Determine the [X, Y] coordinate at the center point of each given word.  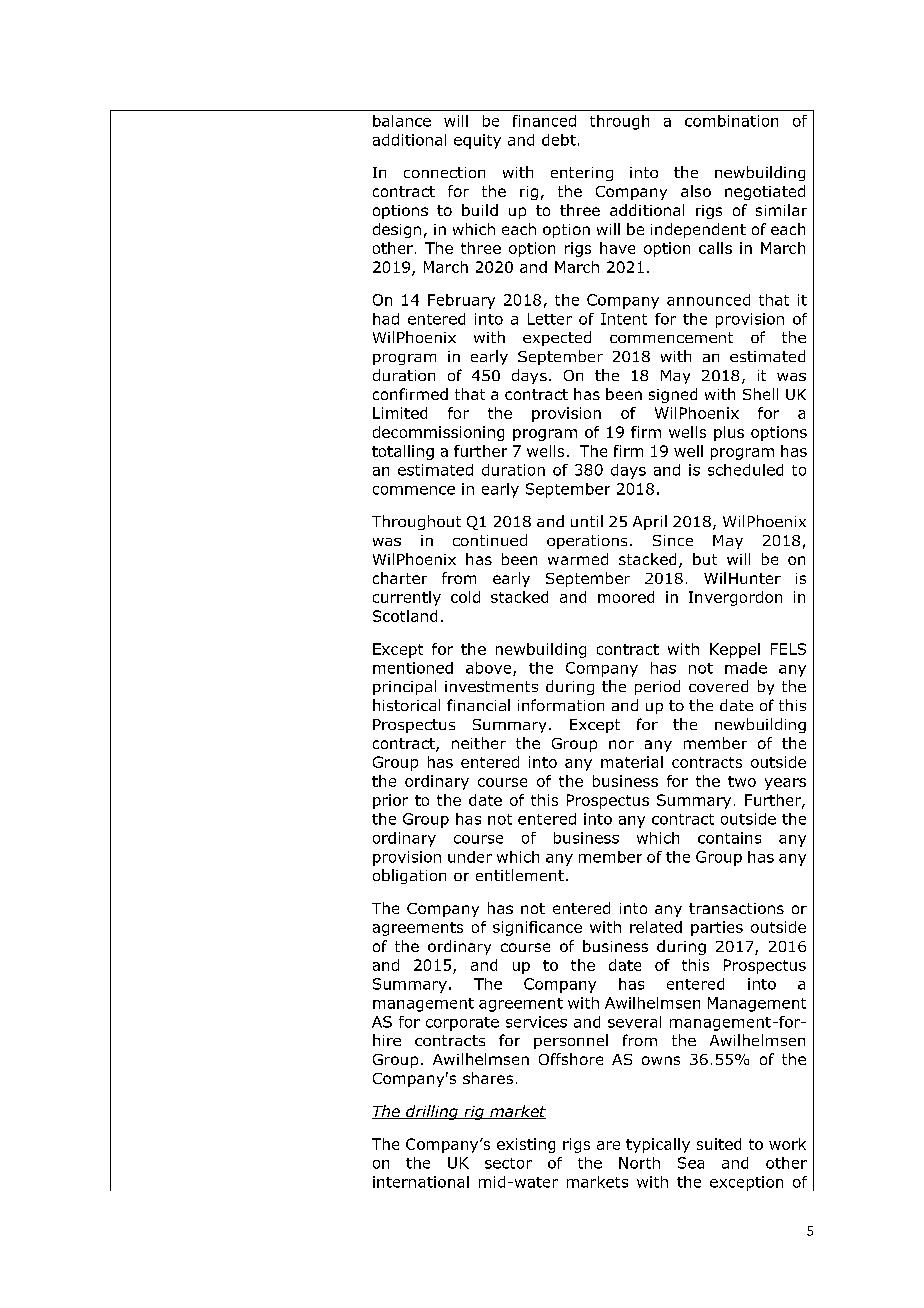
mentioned [413, 668]
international [421, 1182]
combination [731, 121]
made [746, 668]
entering [582, 174]
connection [444, 172]
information [561, 705]
